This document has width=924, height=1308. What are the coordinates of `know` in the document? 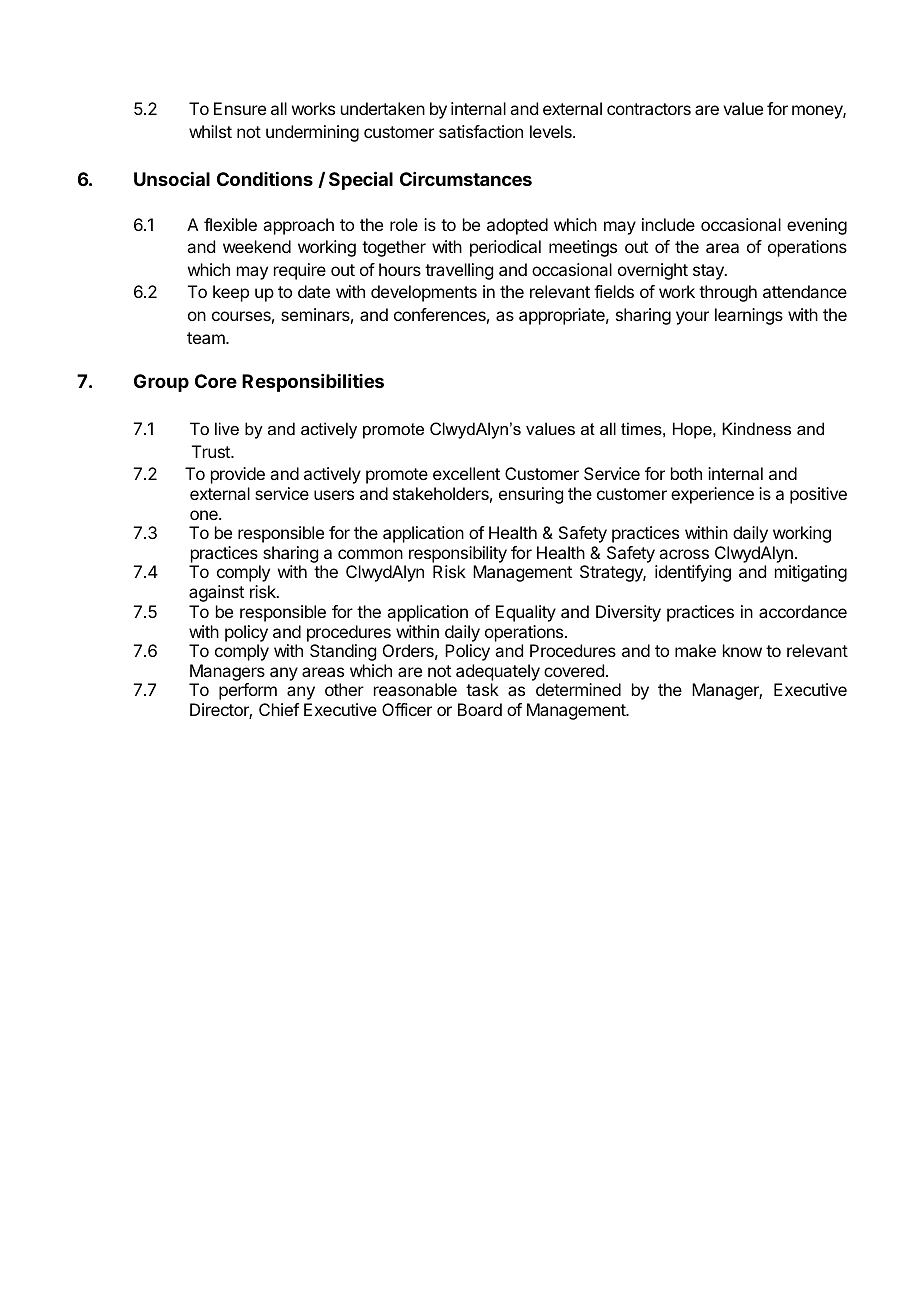 It's located at (742, 650).
